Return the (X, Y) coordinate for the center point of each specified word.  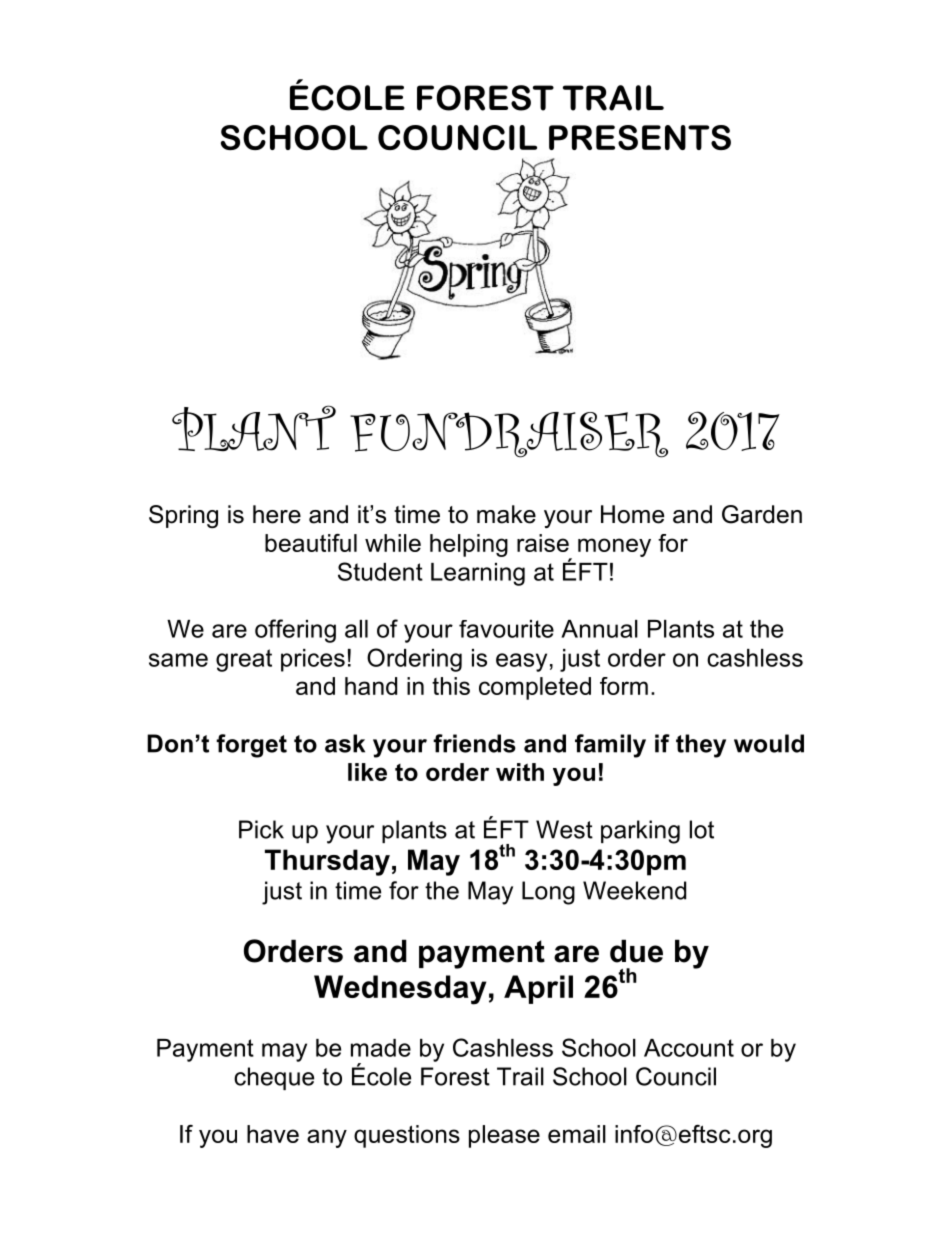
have (273, 1134)
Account (689, 1048)
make (506, 514)
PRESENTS (640, 137)
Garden (762, 514)
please (504, 1136)
